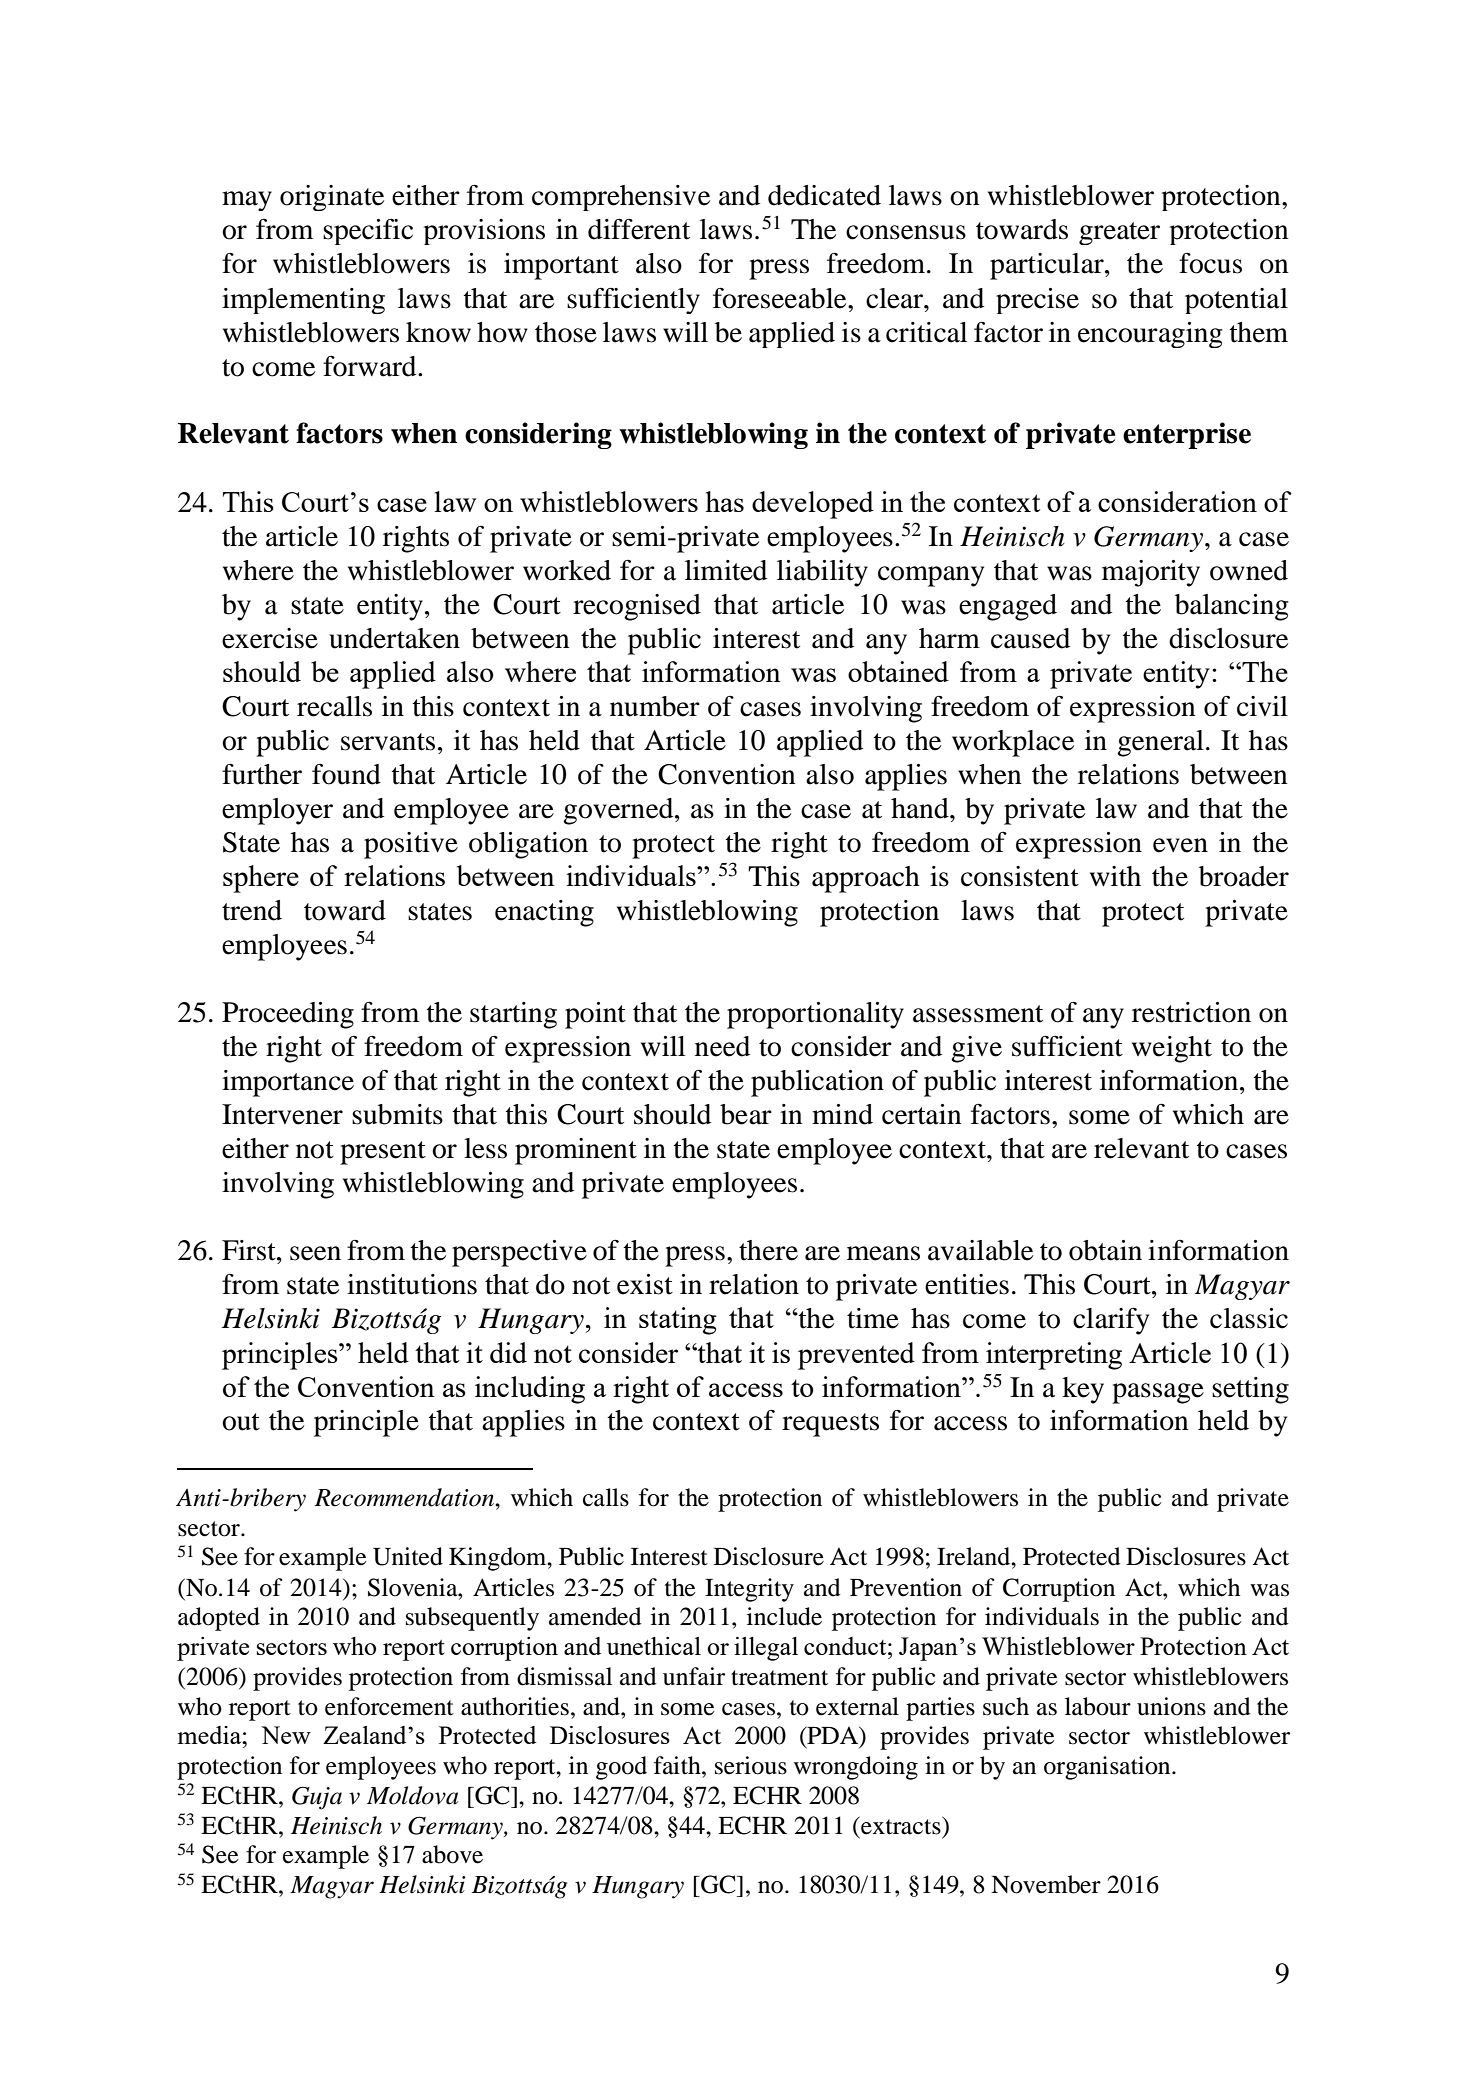  Describe the element at coordinates (781, 298) in the screenshot. I see `foreseeable` at that location.
